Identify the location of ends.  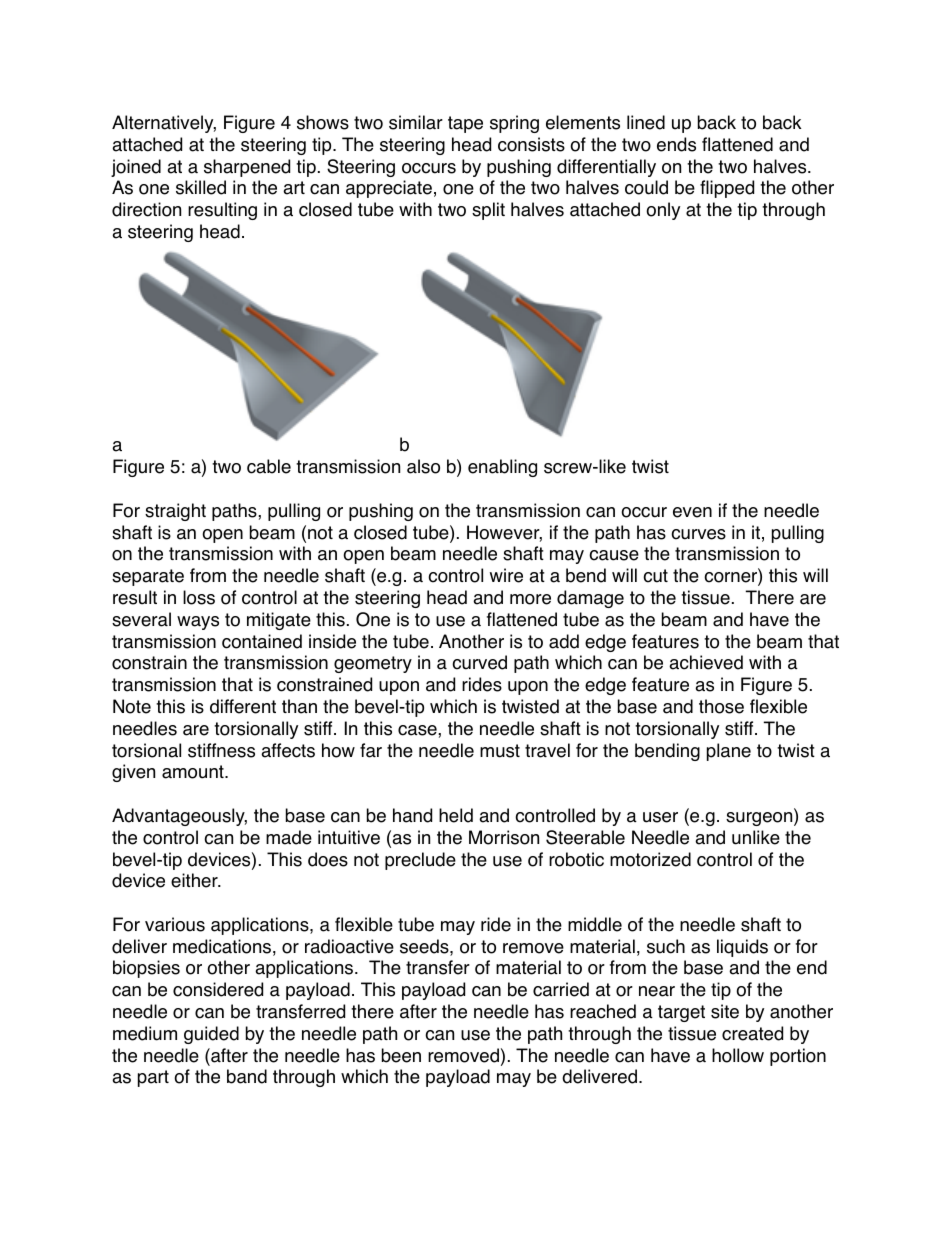
(676, 144).
